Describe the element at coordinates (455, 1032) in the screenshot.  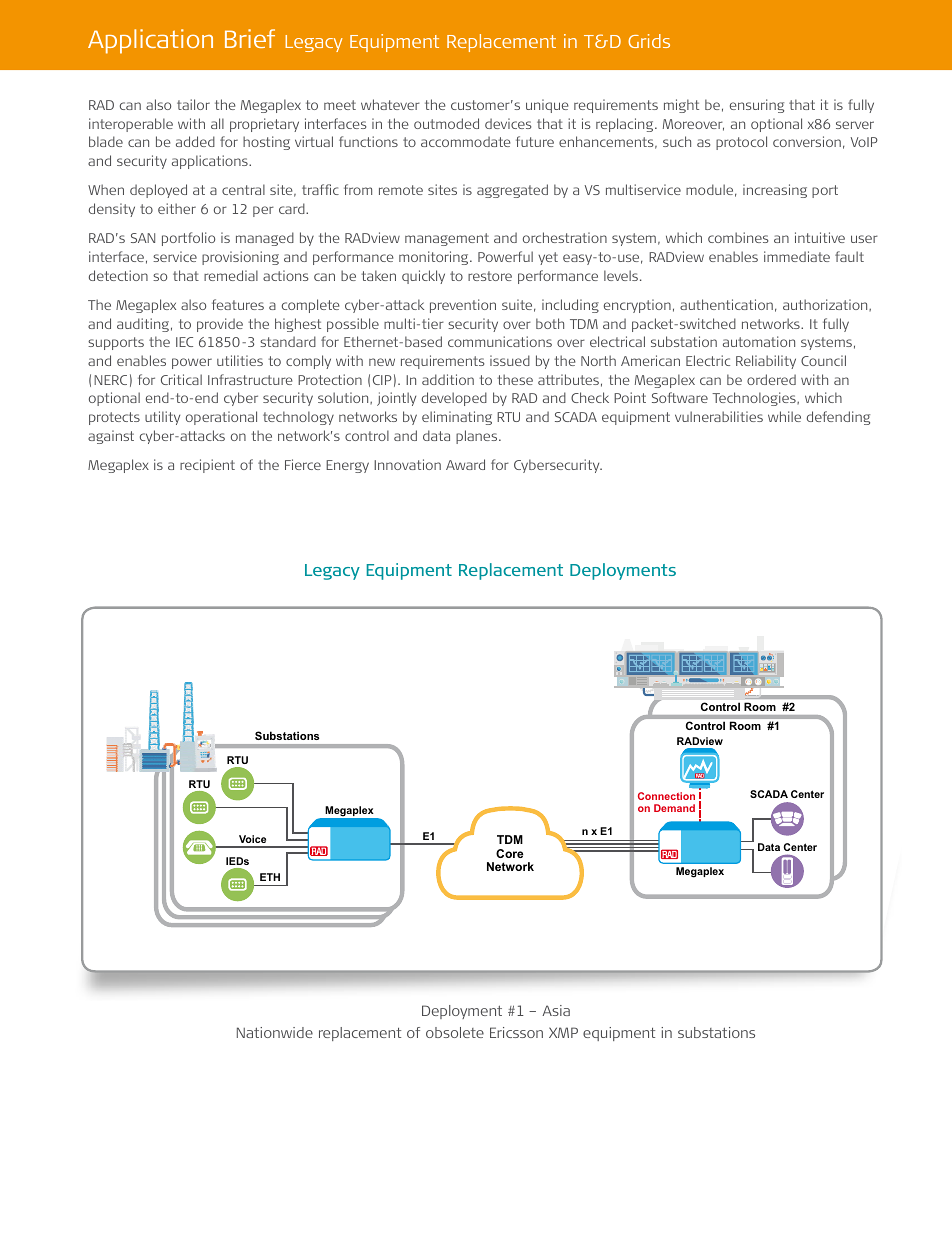
I see `obsolete` at that location.
